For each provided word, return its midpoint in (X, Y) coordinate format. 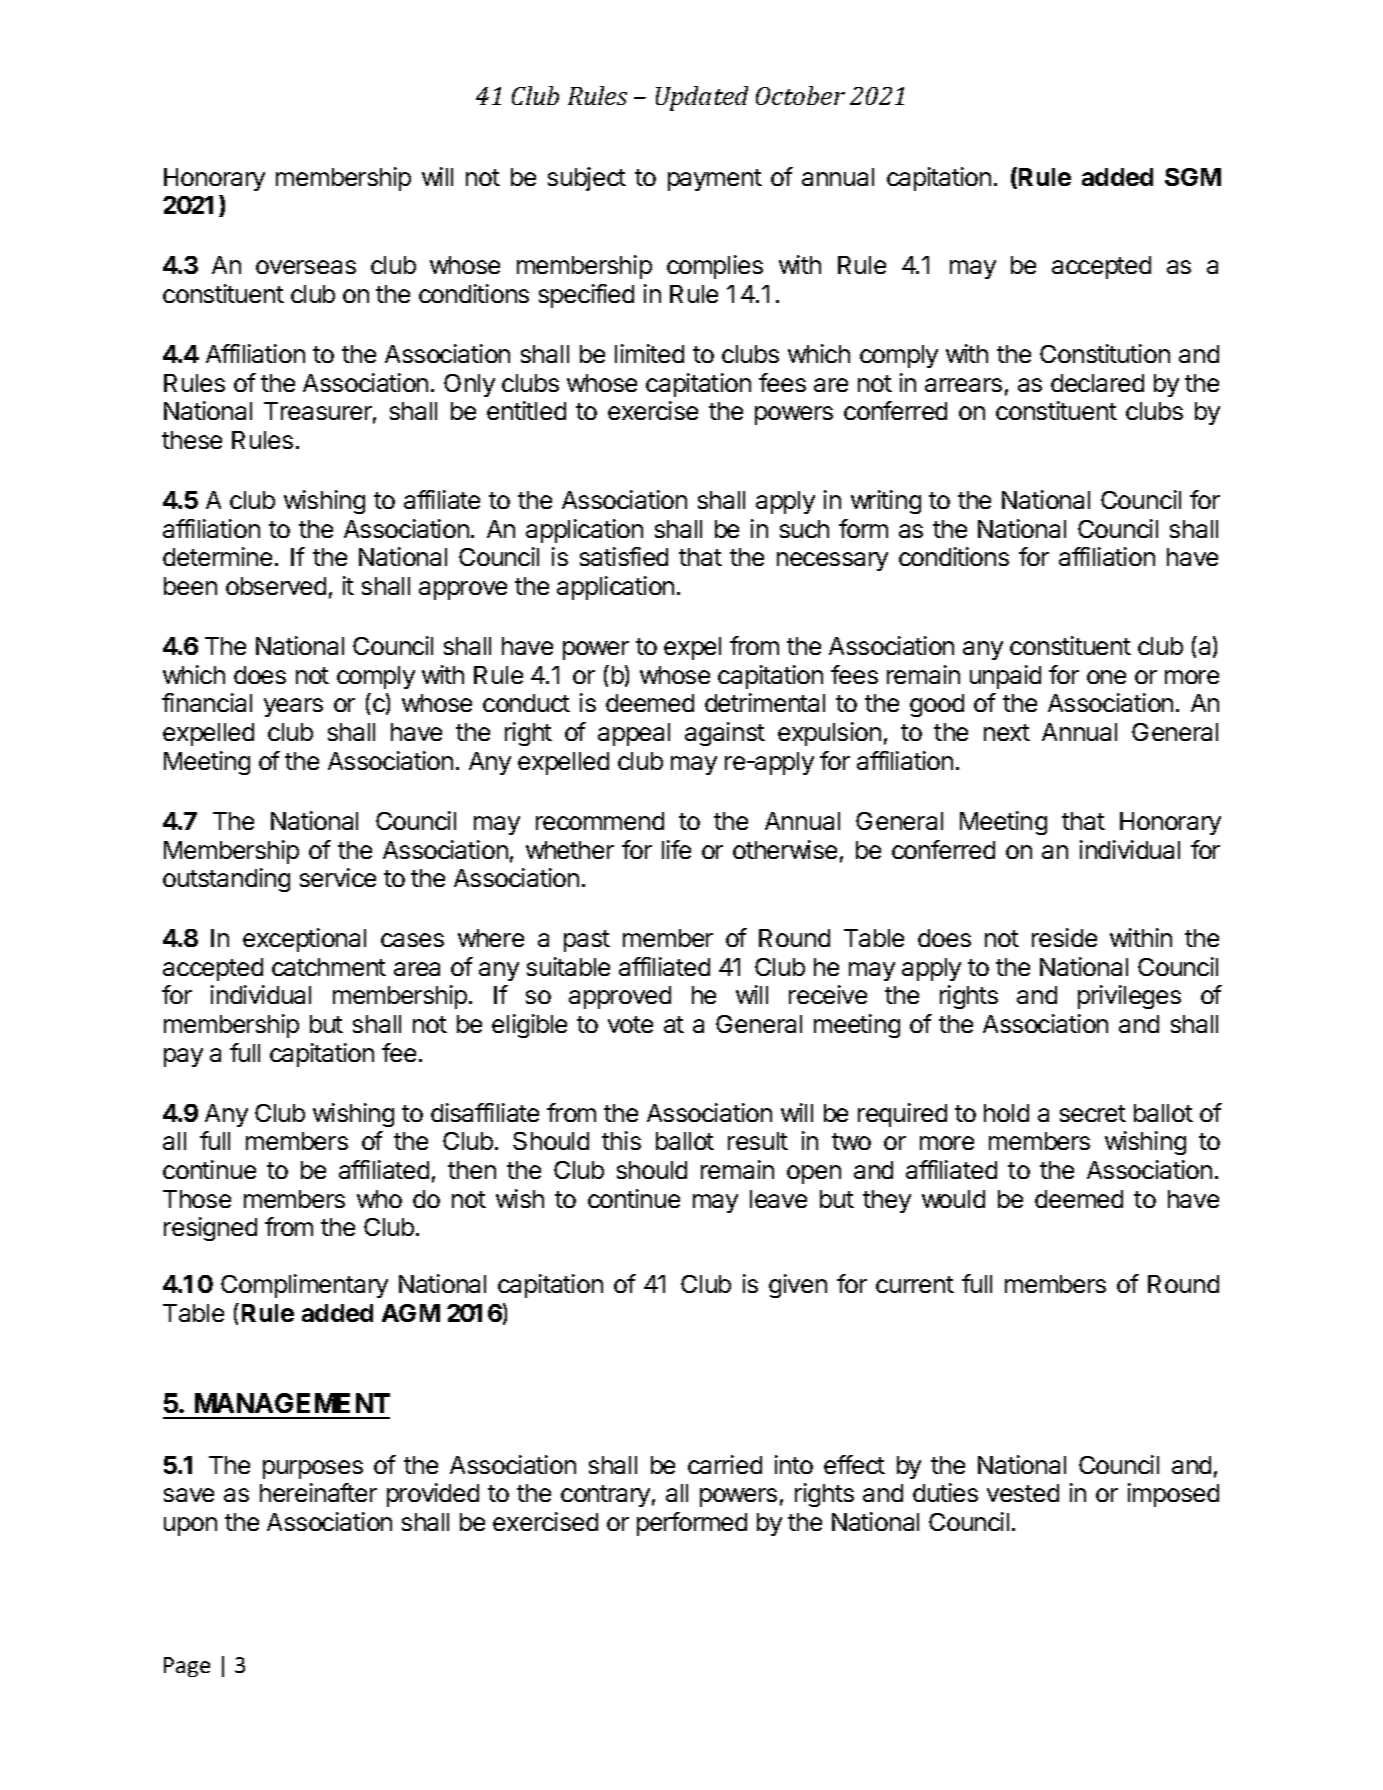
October (800, 95)
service (338, 877)
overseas (306, 267)
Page (187, 1667)
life (676, 849)
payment (715, 180)
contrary (605, 1496)
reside (1064, 937)
